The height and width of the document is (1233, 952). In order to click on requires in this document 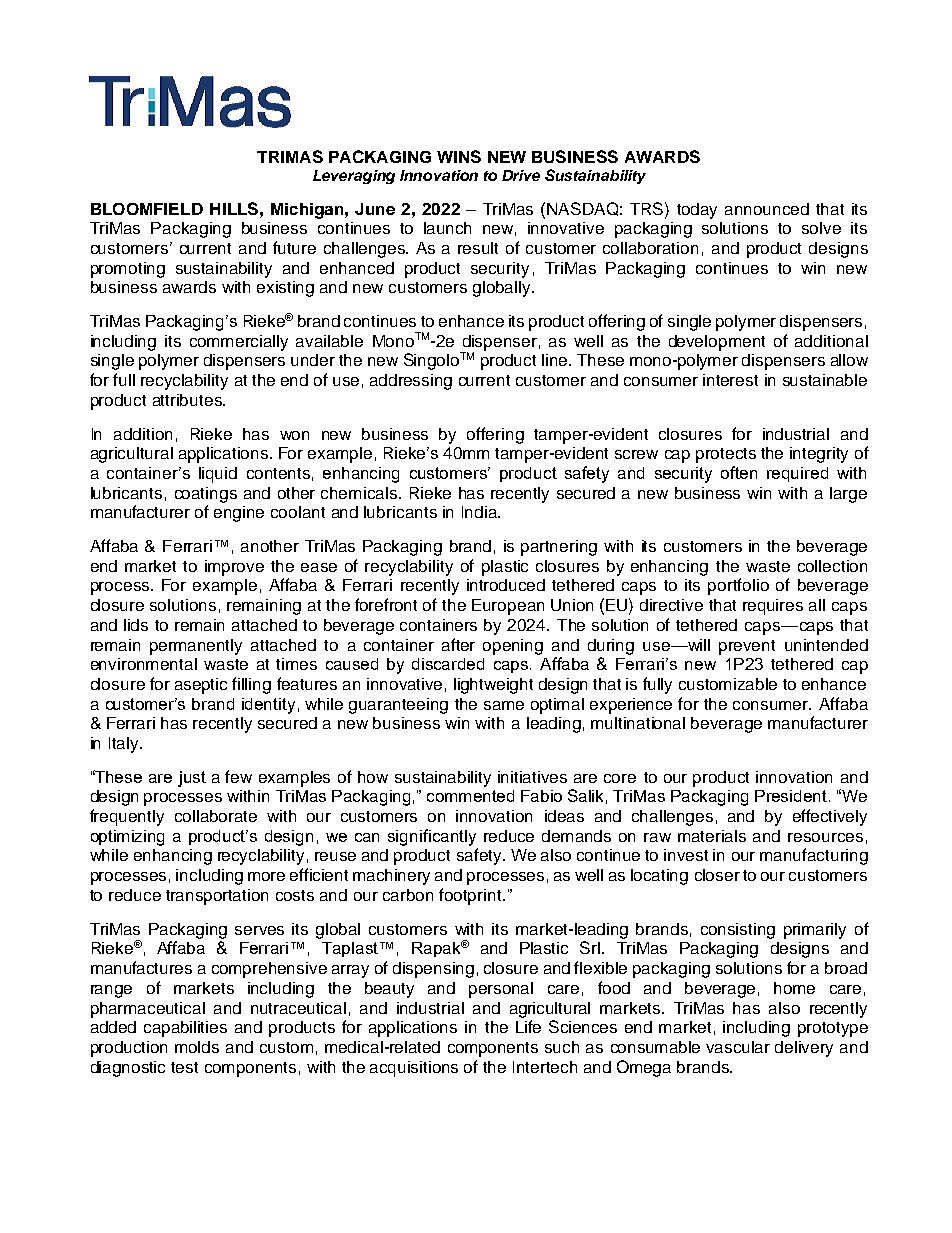, I will do `click(773, 607)`.
